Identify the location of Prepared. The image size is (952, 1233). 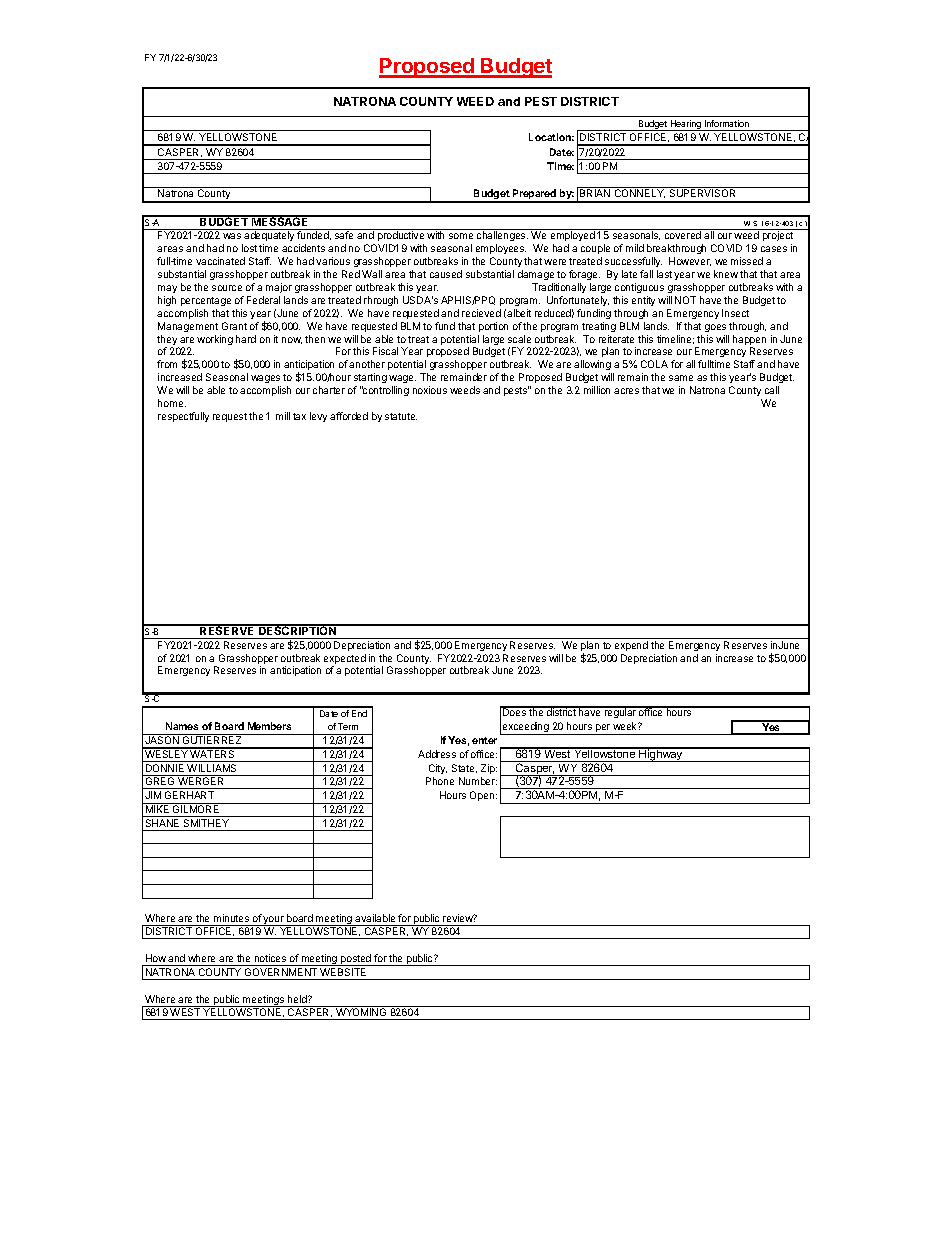
(535, 195).
